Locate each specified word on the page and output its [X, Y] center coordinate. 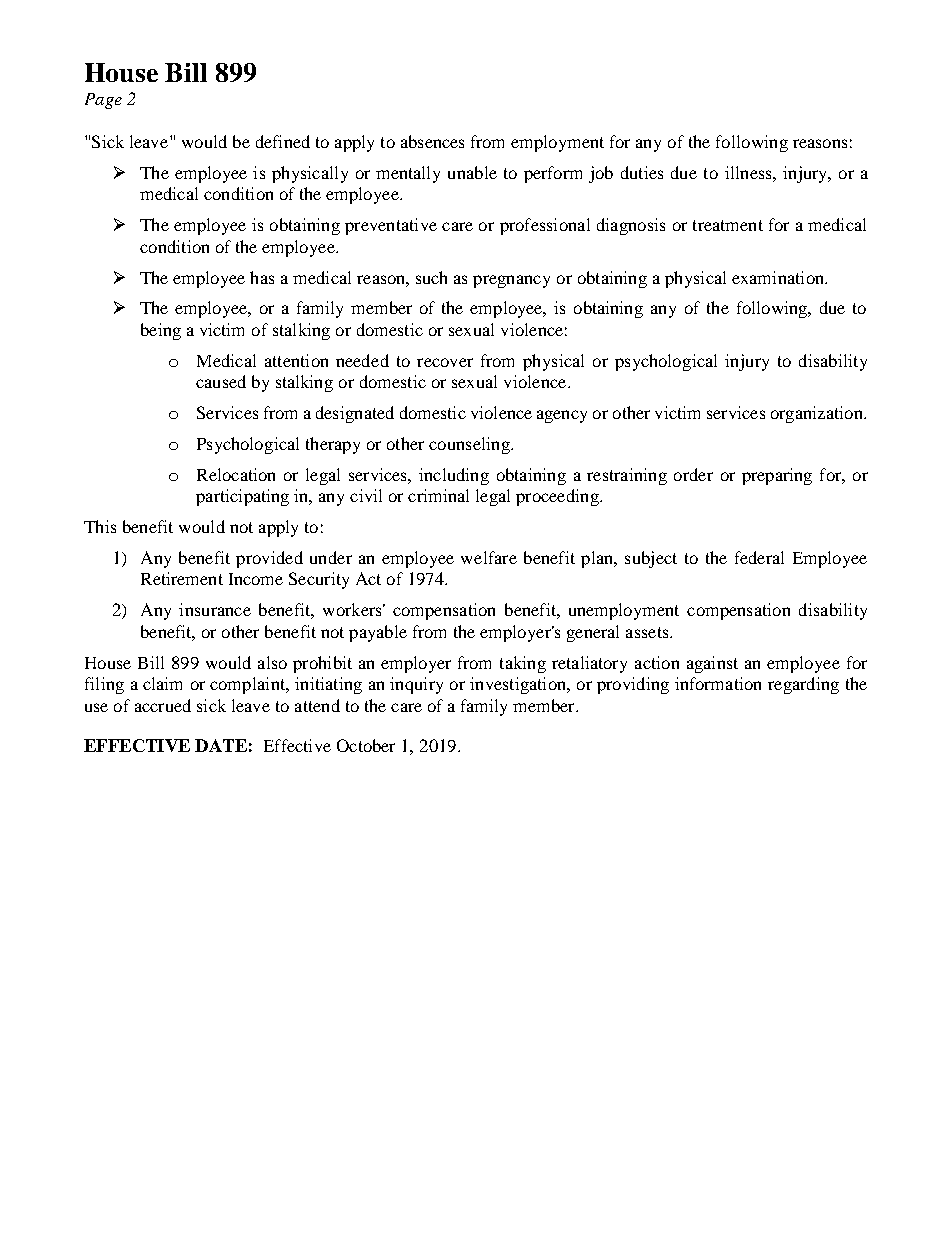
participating [242, 497]
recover [445, 362]
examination [779, 277]
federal [759, 557]
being [161, 331]
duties [642, 172]
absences [432, 141]
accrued [163, 705]
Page [103, 101]
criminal [438, 495]
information [718, 683]
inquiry [416, 685]
